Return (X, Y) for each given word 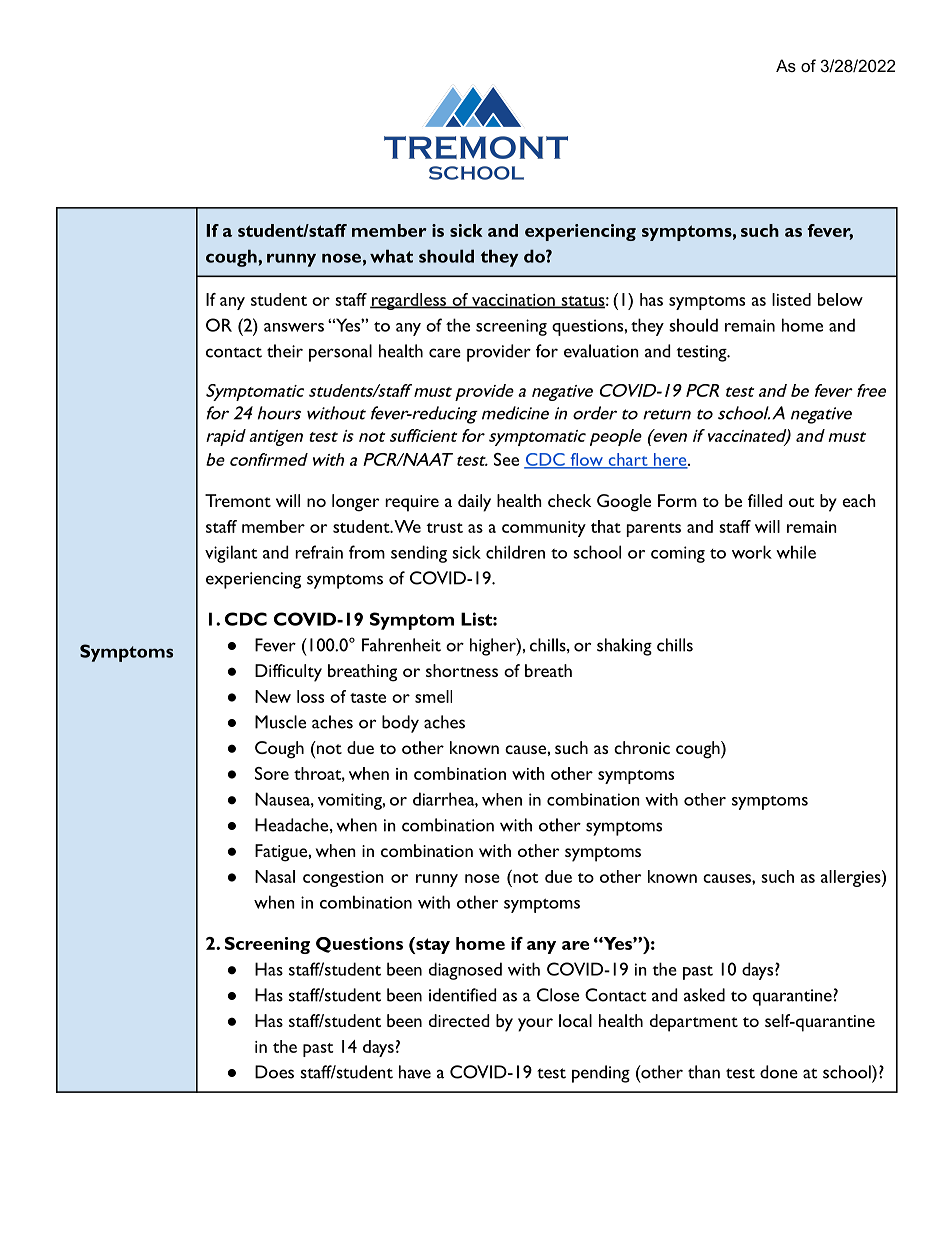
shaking (624, 647)
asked (704, 995)
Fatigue (281, 853)
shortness (462, 670)
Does (274, 1072)
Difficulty (288, 673)
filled (765, 500)
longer (356, 503)
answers (294, 327)
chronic (642, 747)
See (506, 459)
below (840, 299)
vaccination (513, 301)
